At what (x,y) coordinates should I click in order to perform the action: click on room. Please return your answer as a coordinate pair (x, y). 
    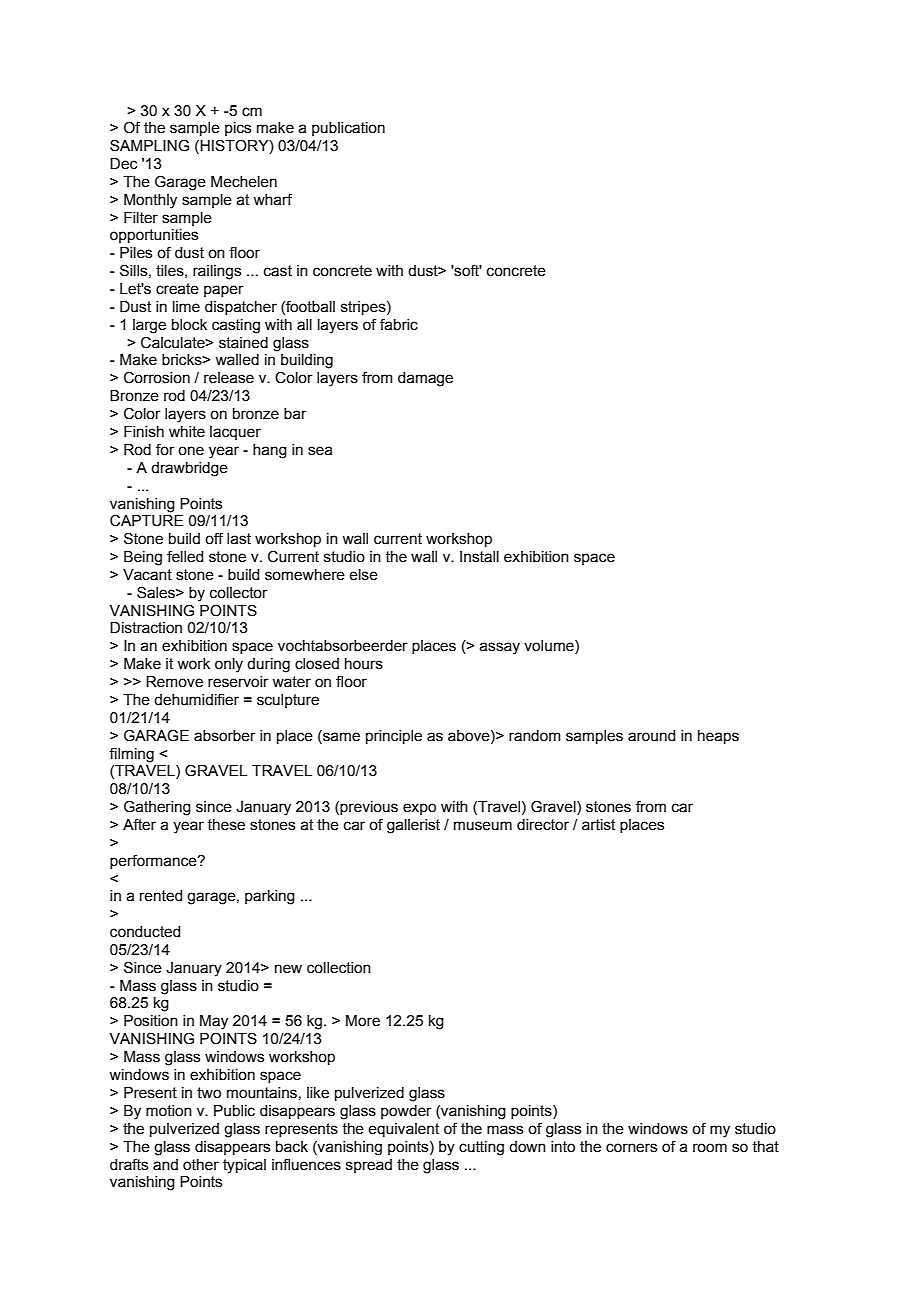
    Looking at the image, I should click on (710, 1148).
